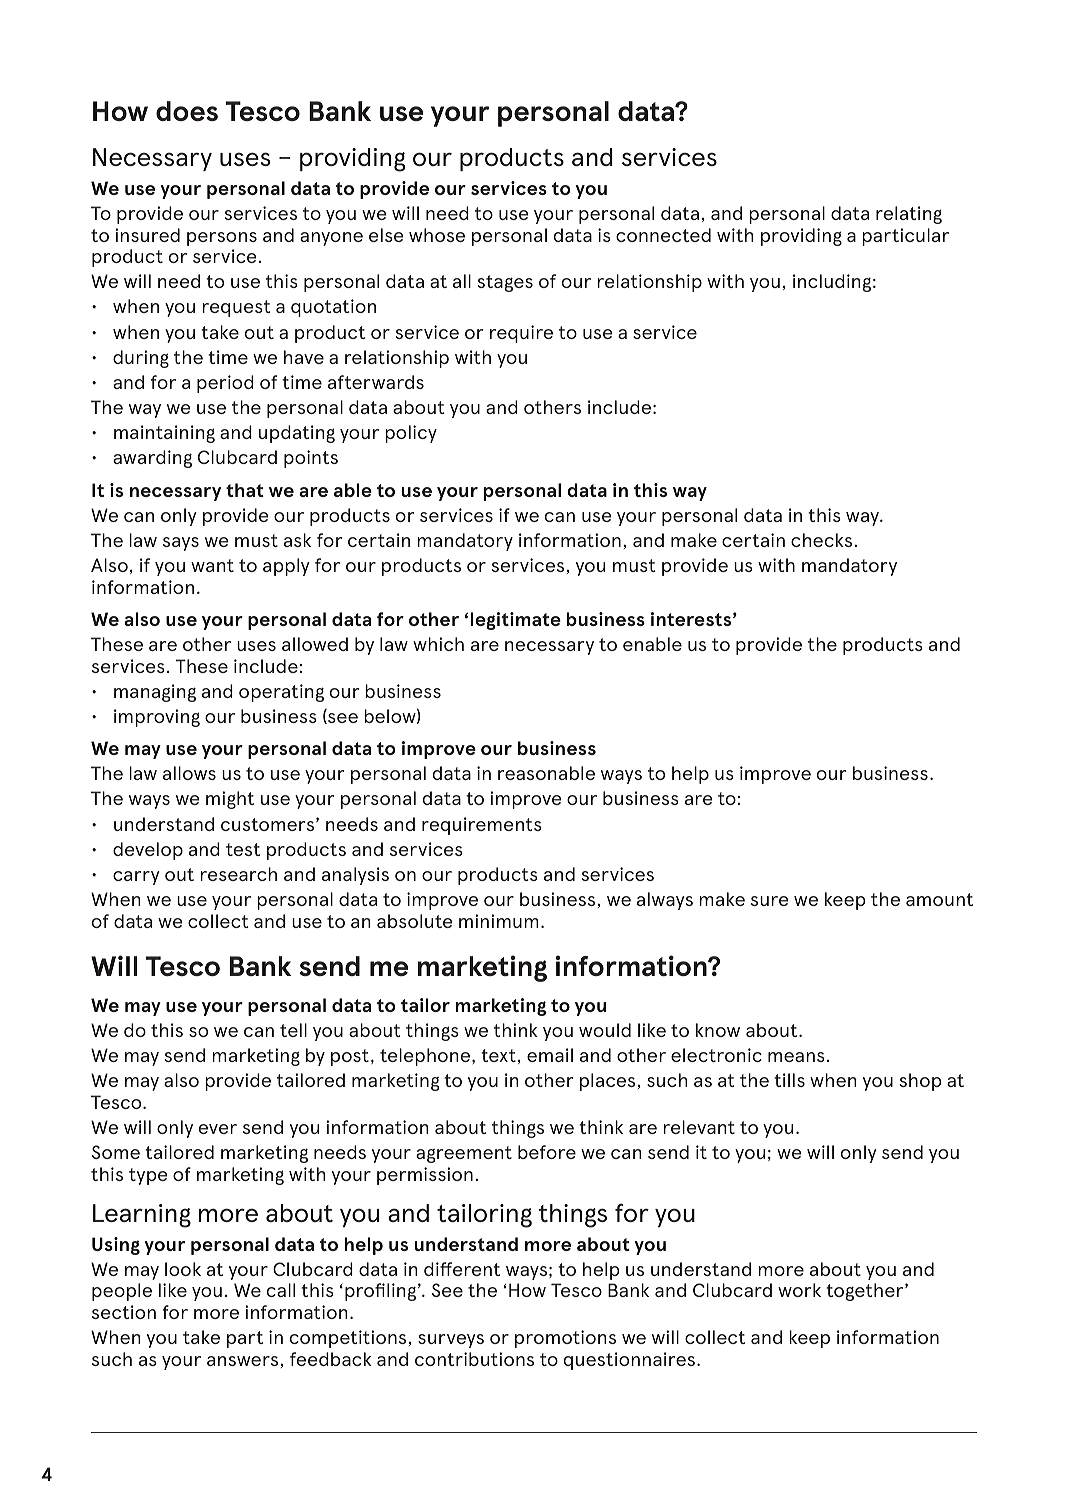 The width and height of the page is (1065, 1511). Describe the element at coordinates (164, 434) in the page. I see `maintaining` at that location.
